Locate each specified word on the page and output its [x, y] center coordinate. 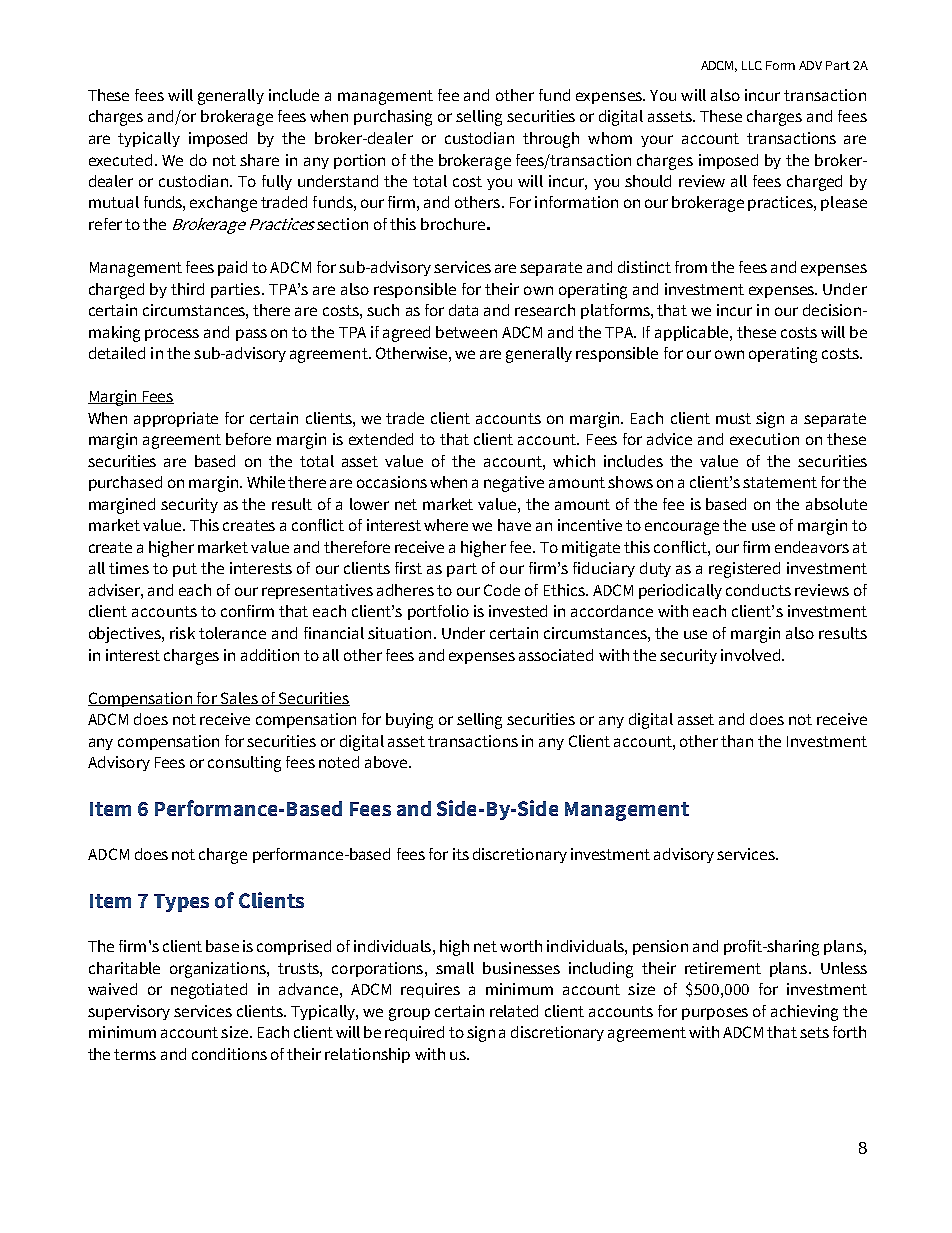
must [733, 418]
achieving [804, 1013]
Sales [239, 699]
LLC [752, 65]
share [259, 160]
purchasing [393, 118]
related [514, 1011]
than [737, 741]
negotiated [209, 991]
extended [381, 439]
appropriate [176, 419]
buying [409, 721]
